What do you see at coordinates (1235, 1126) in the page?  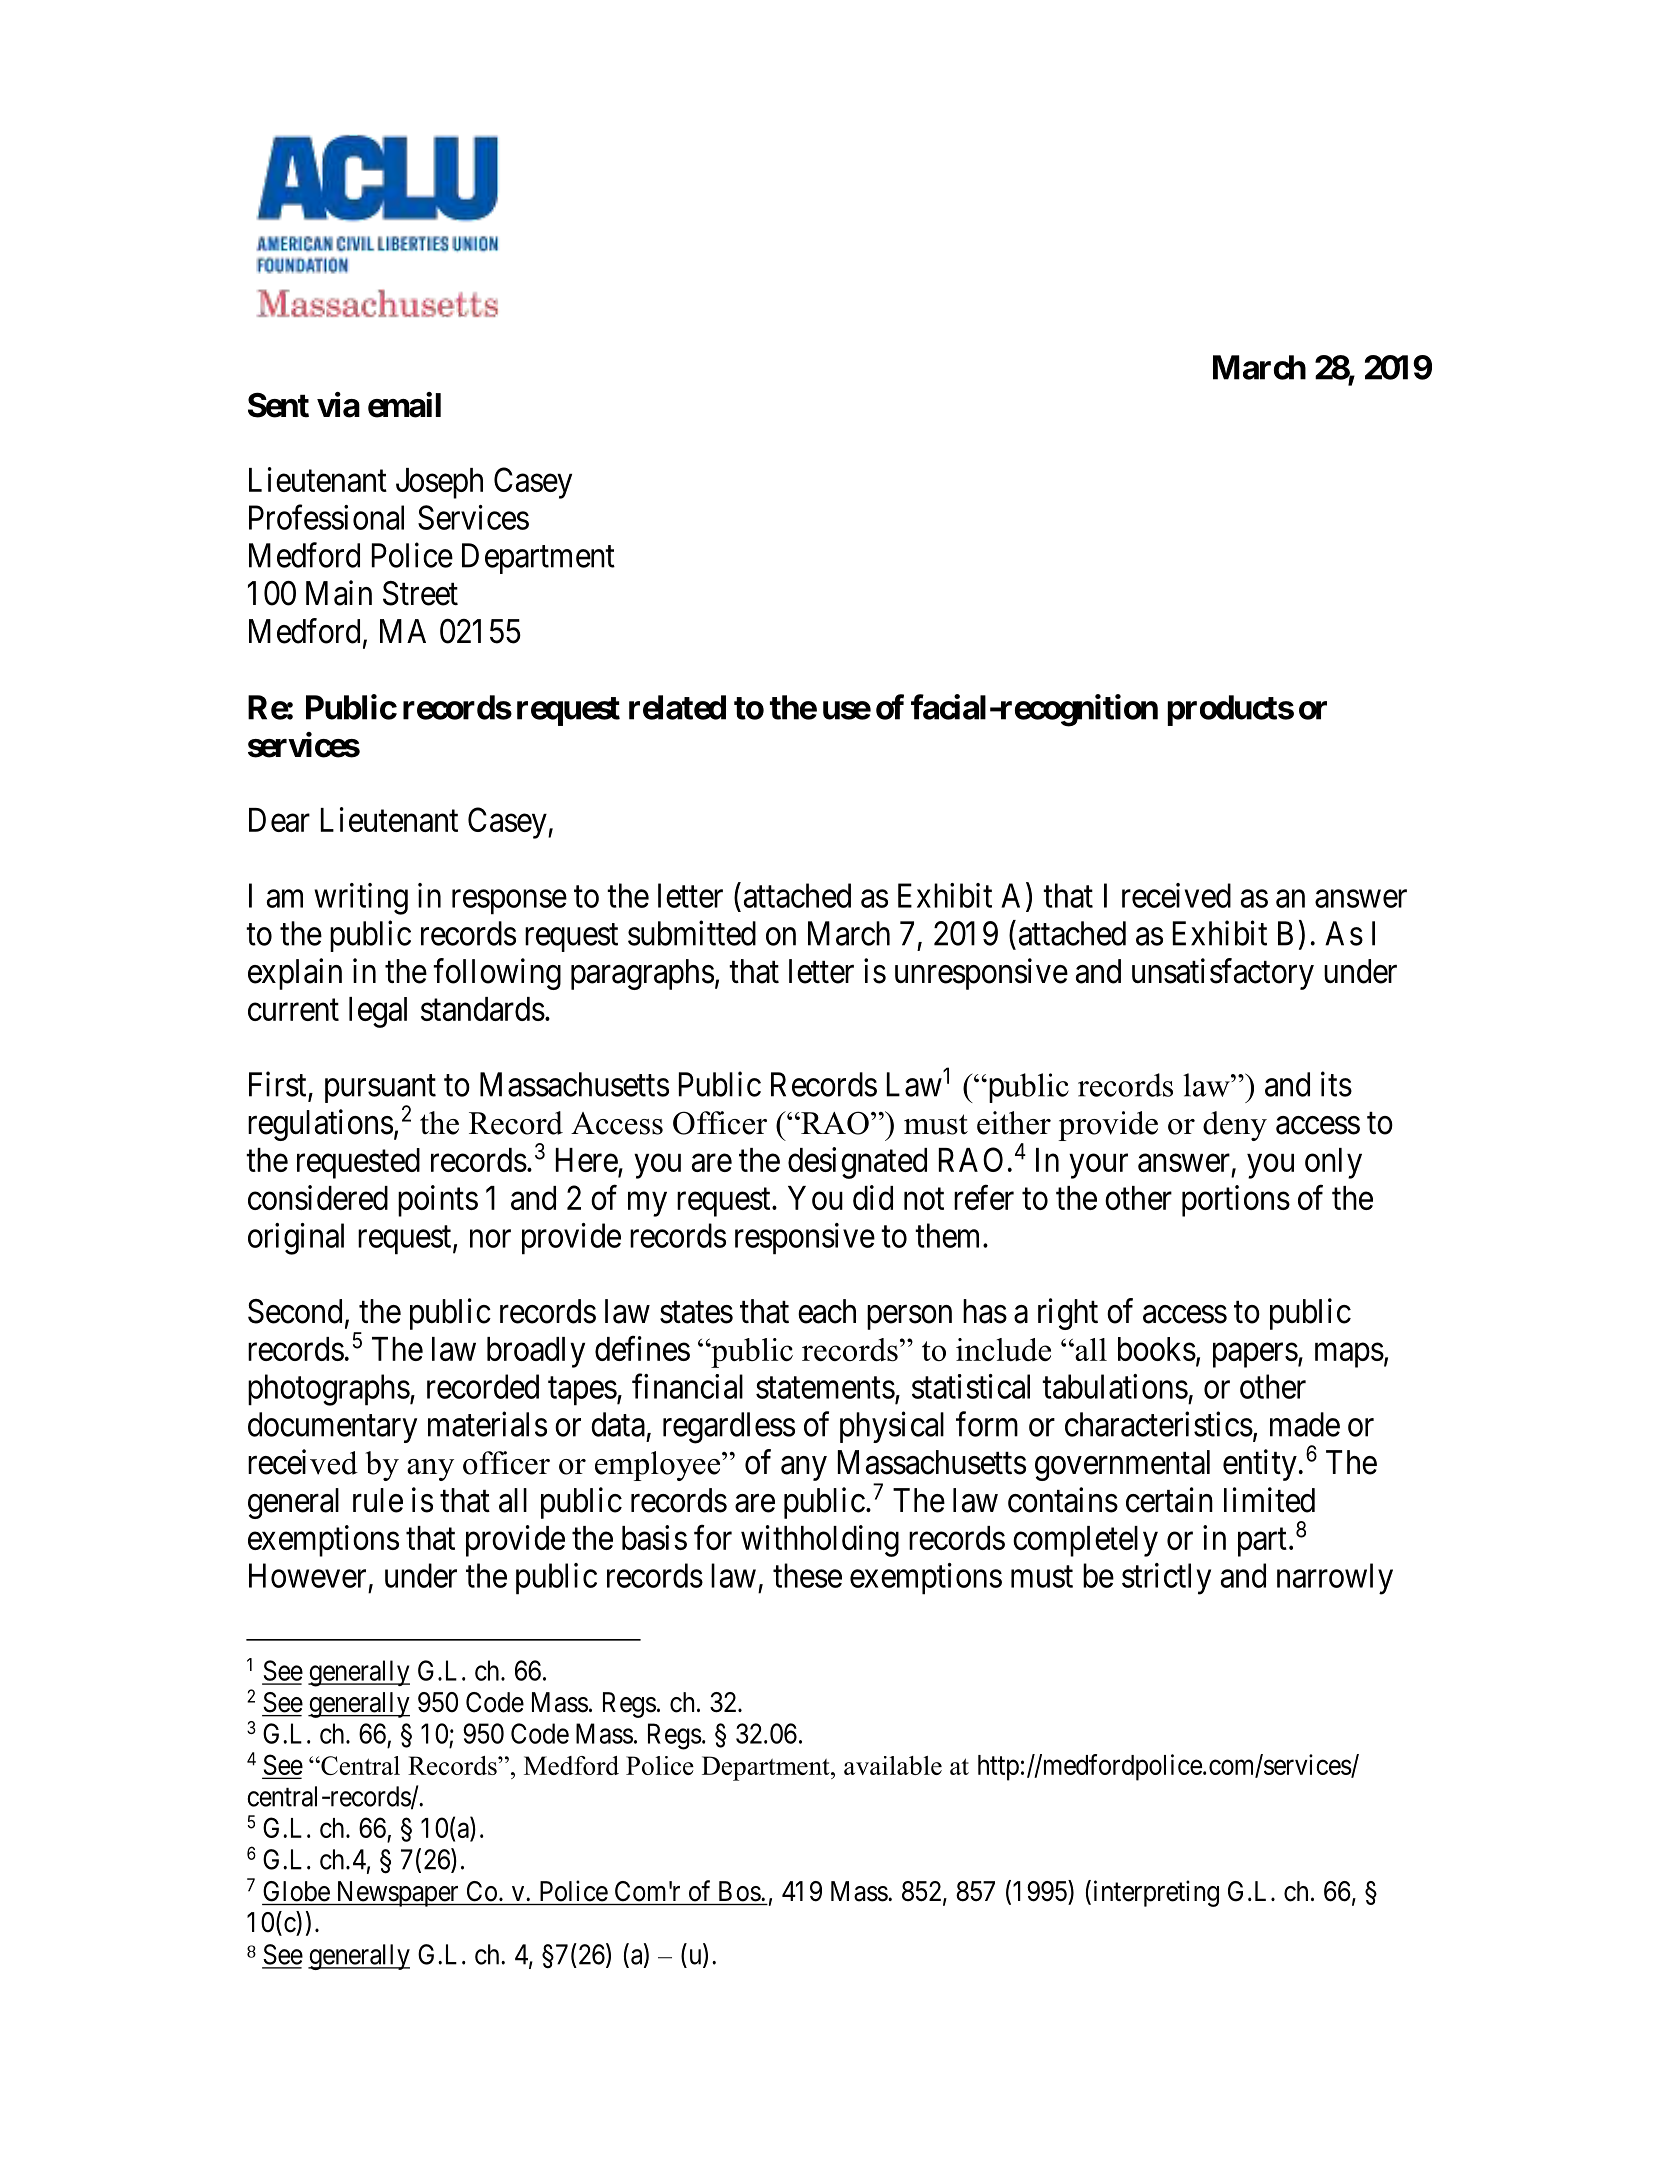 I see `deny` at bounding box center [1235, 1126].
